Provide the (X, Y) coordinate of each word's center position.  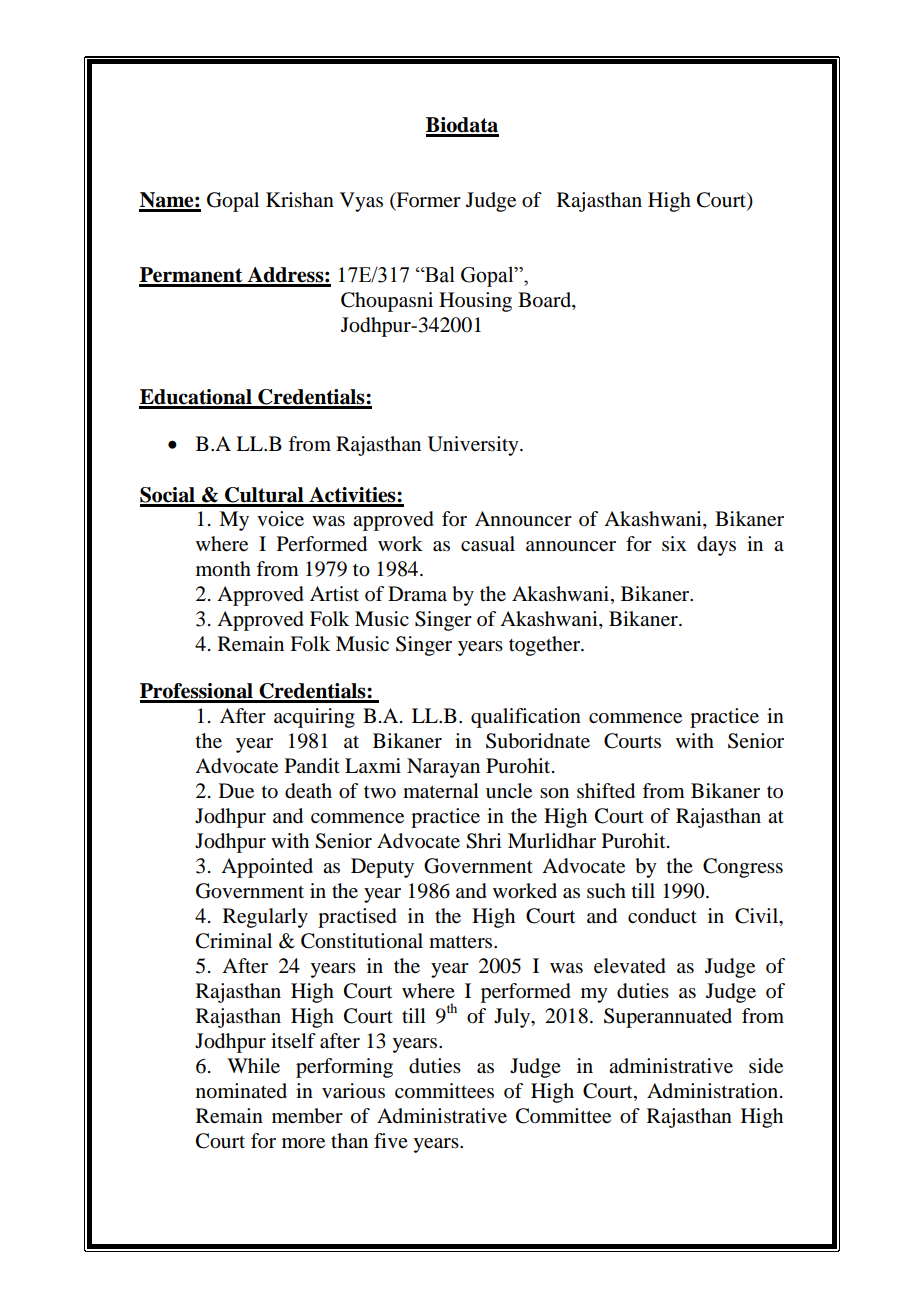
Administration (714, 1091)
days (716, 546)
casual (488, 544)
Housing (475, 302)
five (391, 1140)
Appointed (267, 868)
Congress (743, 868)
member (307, 1116)
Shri (484, 841)
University (474, 446)
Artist (334, 593)
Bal (439, 274)
